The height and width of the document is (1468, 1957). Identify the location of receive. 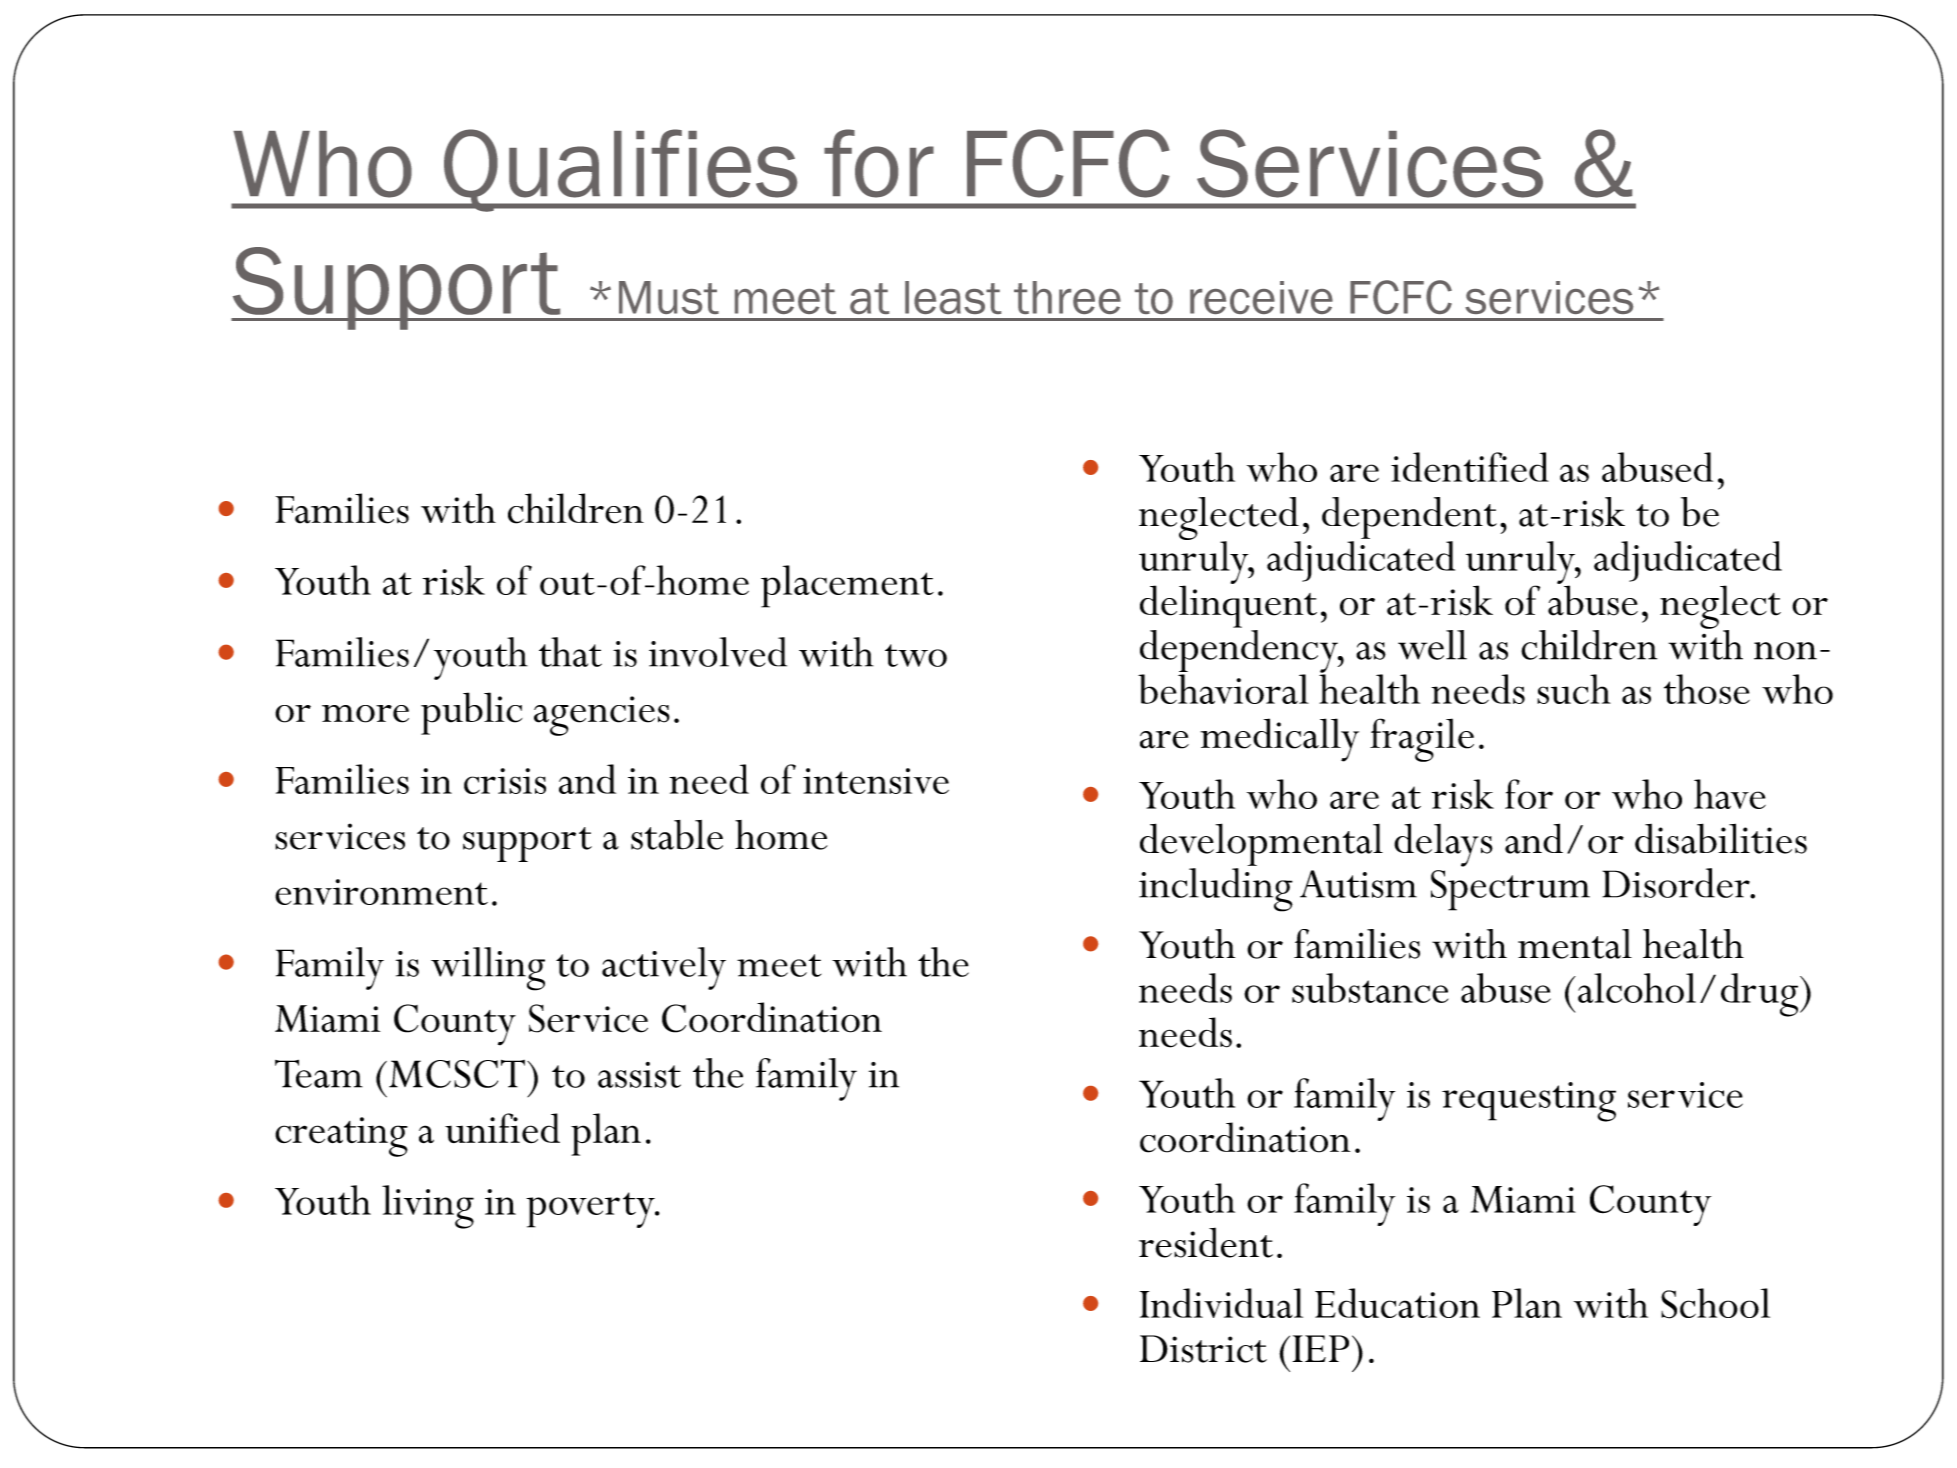
(1261, 297).
